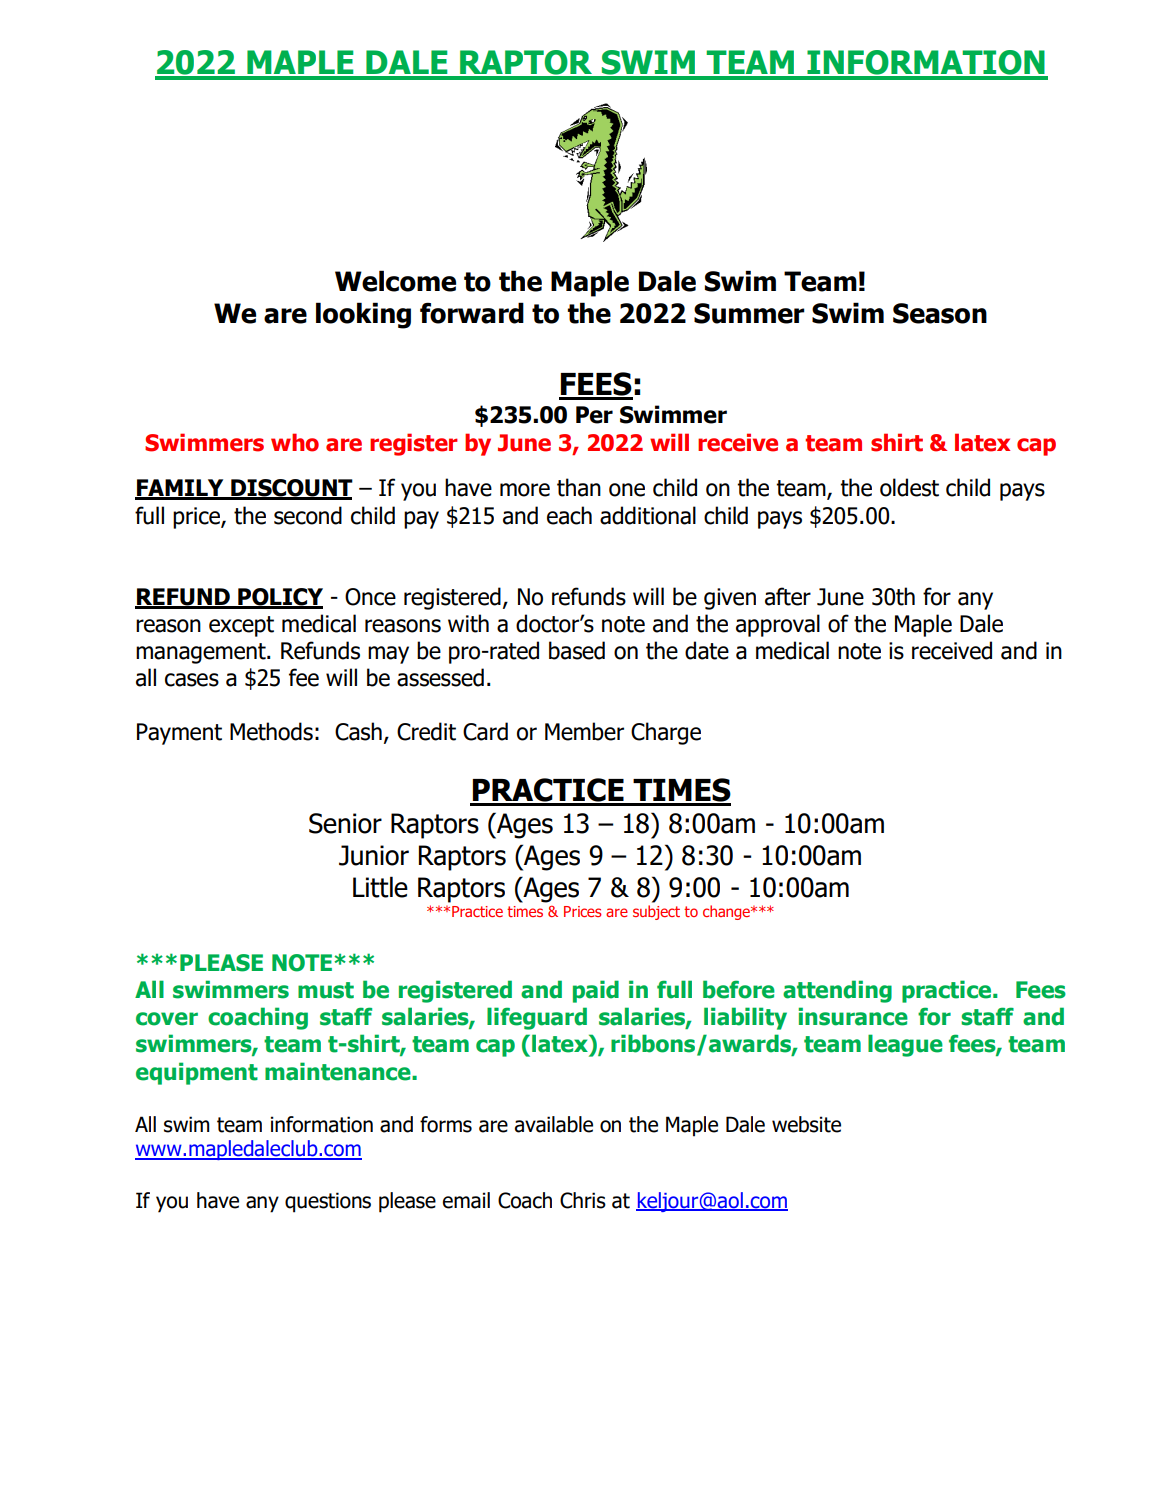 The height and width of the screenshot is (1490, 1151). What do you see at coordinates (472, 313) in the screenshot?
I see `forward` at bounding box center [472, 313].
